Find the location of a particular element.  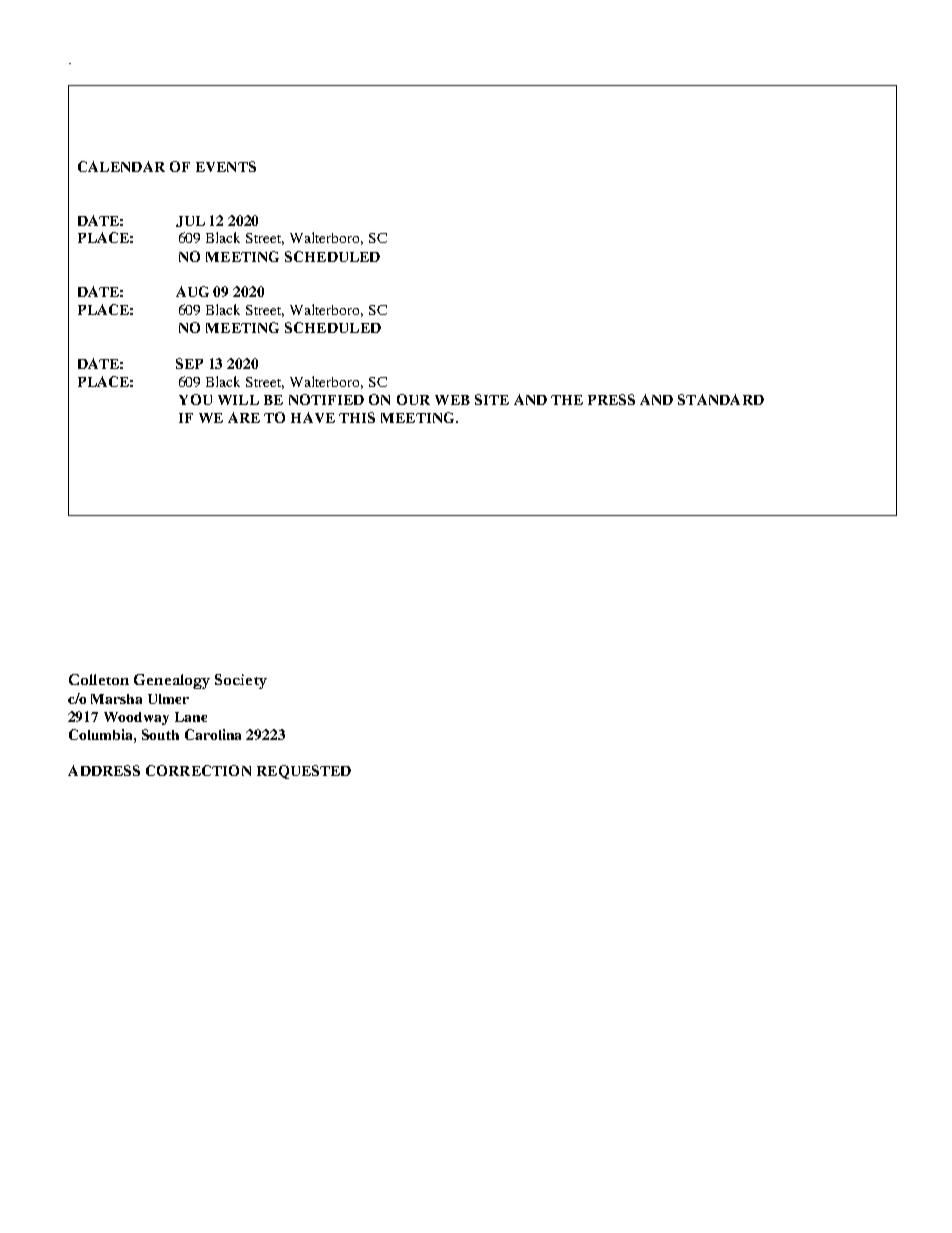

EVENTS is located at coordinates (226, 166).
